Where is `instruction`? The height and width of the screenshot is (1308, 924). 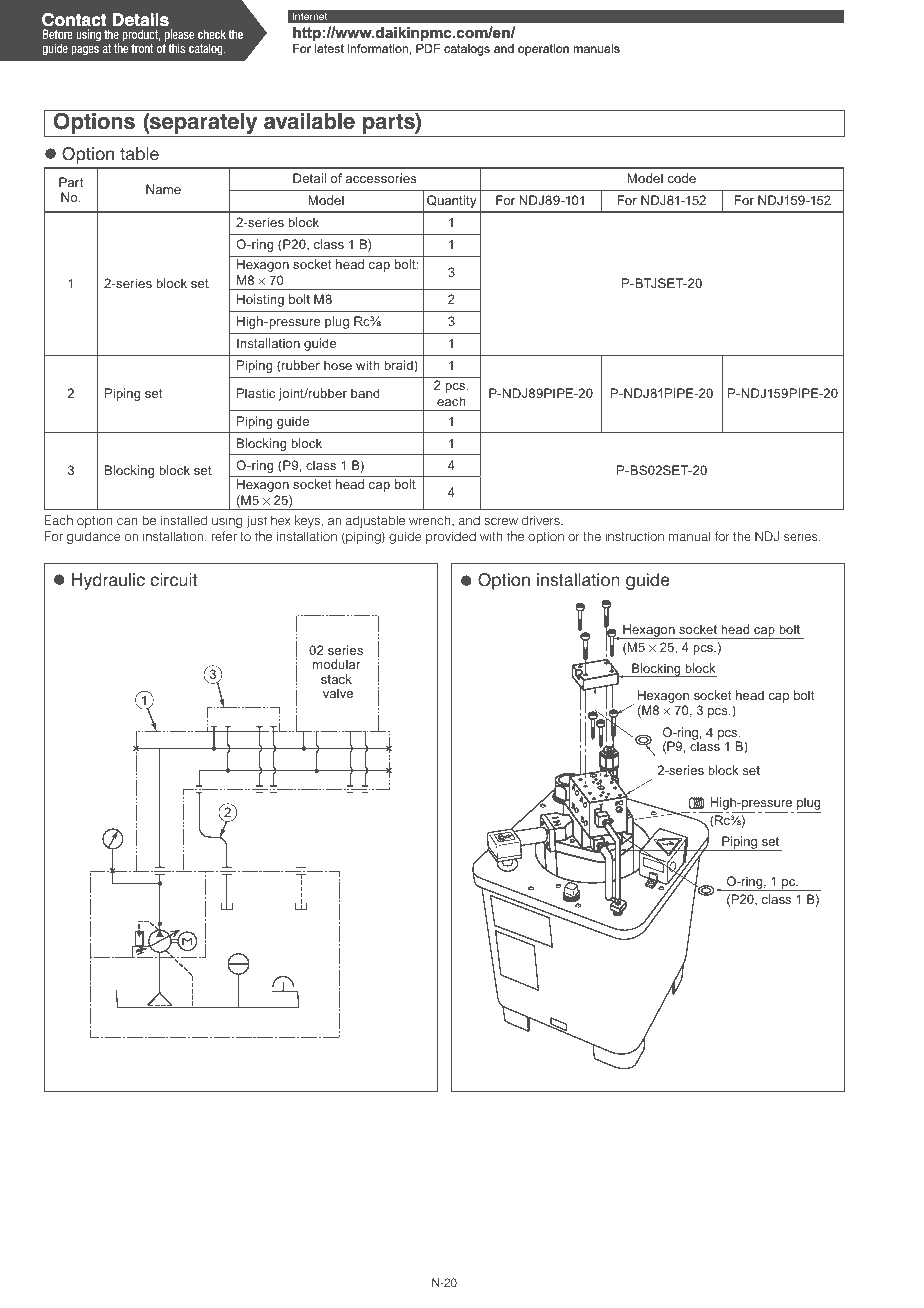 instruction is located at coordinates (634, 536).
